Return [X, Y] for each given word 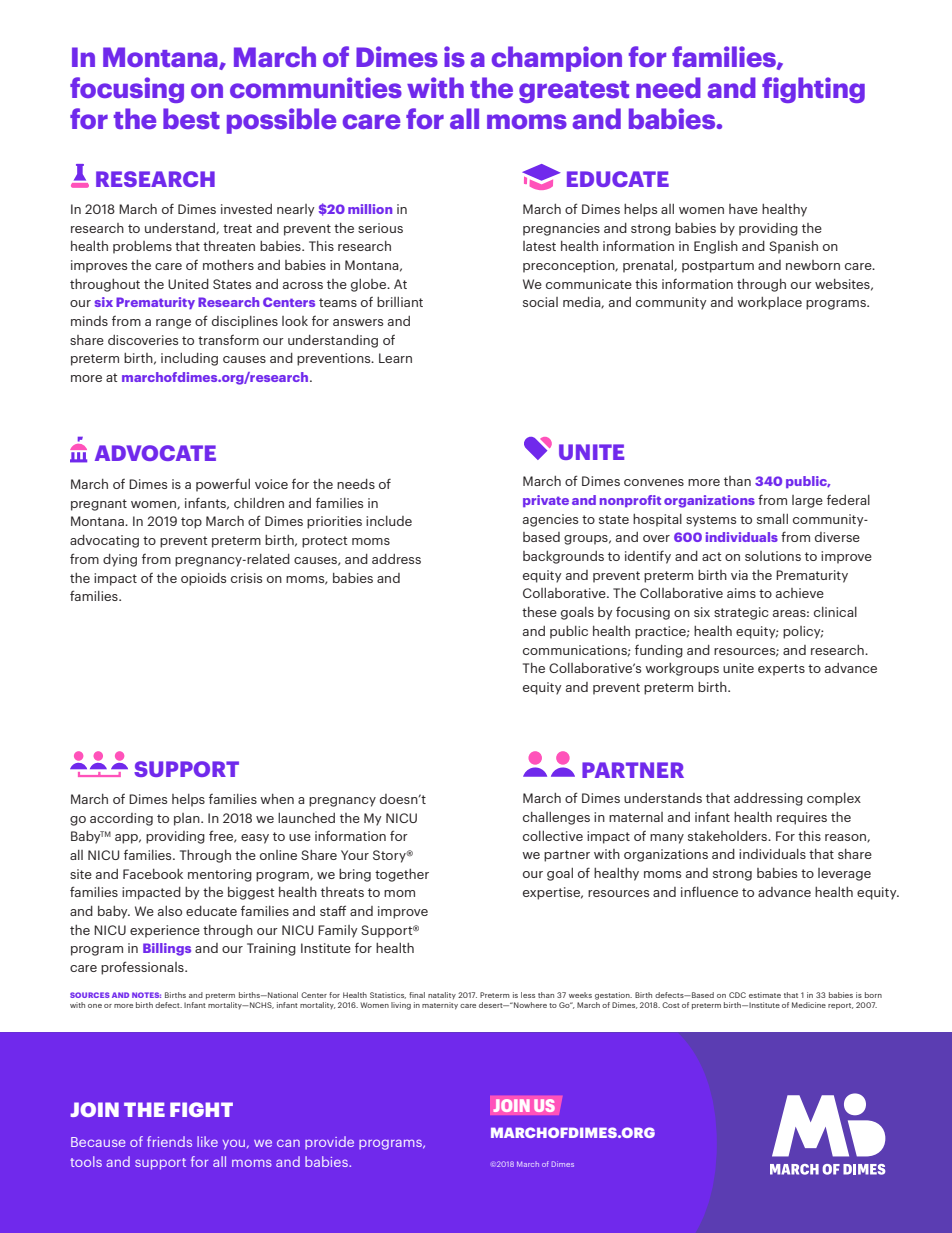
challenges [556, 818]
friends [169, 1141]
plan [188, 819]
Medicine [809, 1005]
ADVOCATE [155, 453]
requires [802, 818]
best [191, 118]
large [807, 501]
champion [557, 59]
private [546, 501]
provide [329, 1143]
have [743, 209]
